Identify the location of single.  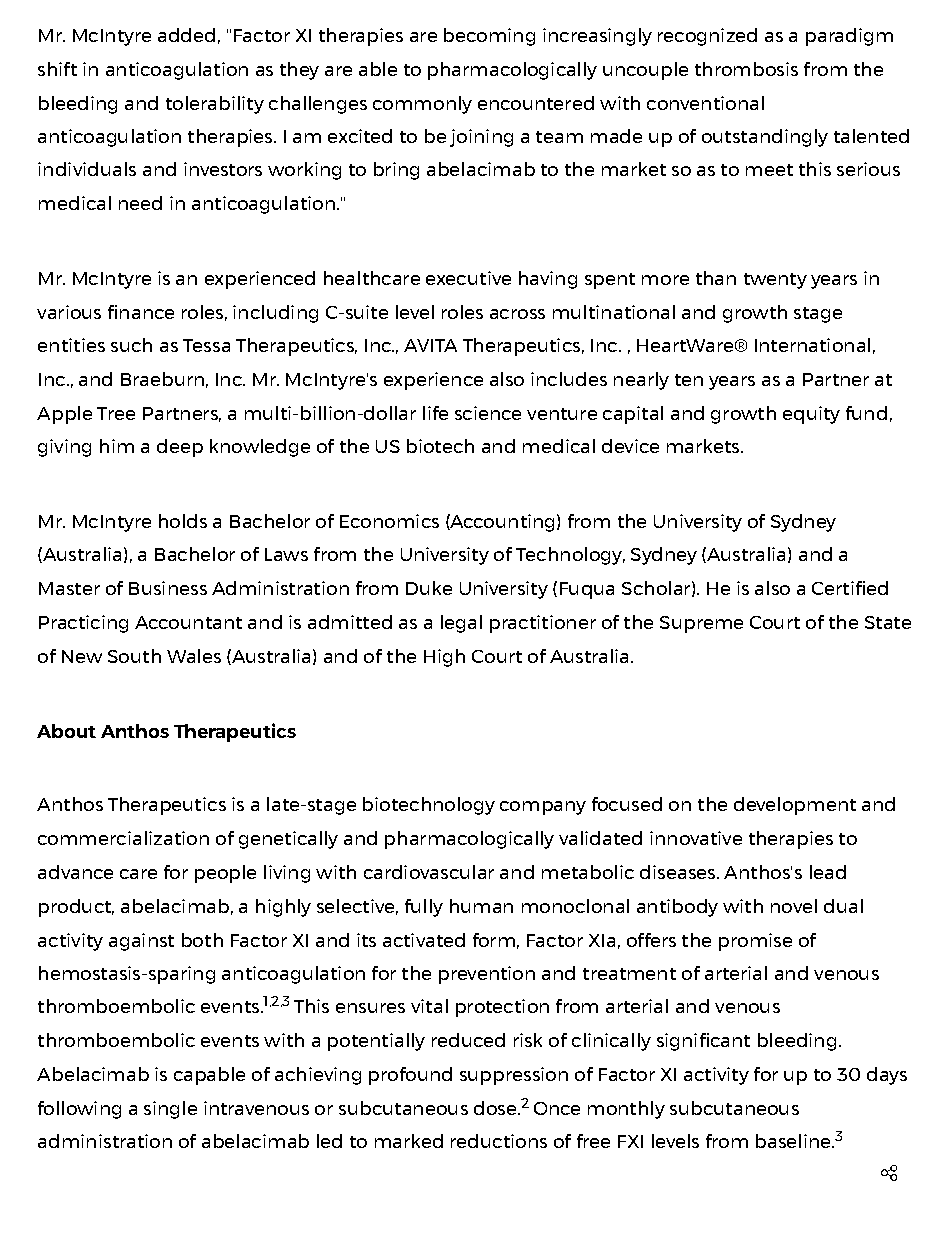
(170, 1110).
